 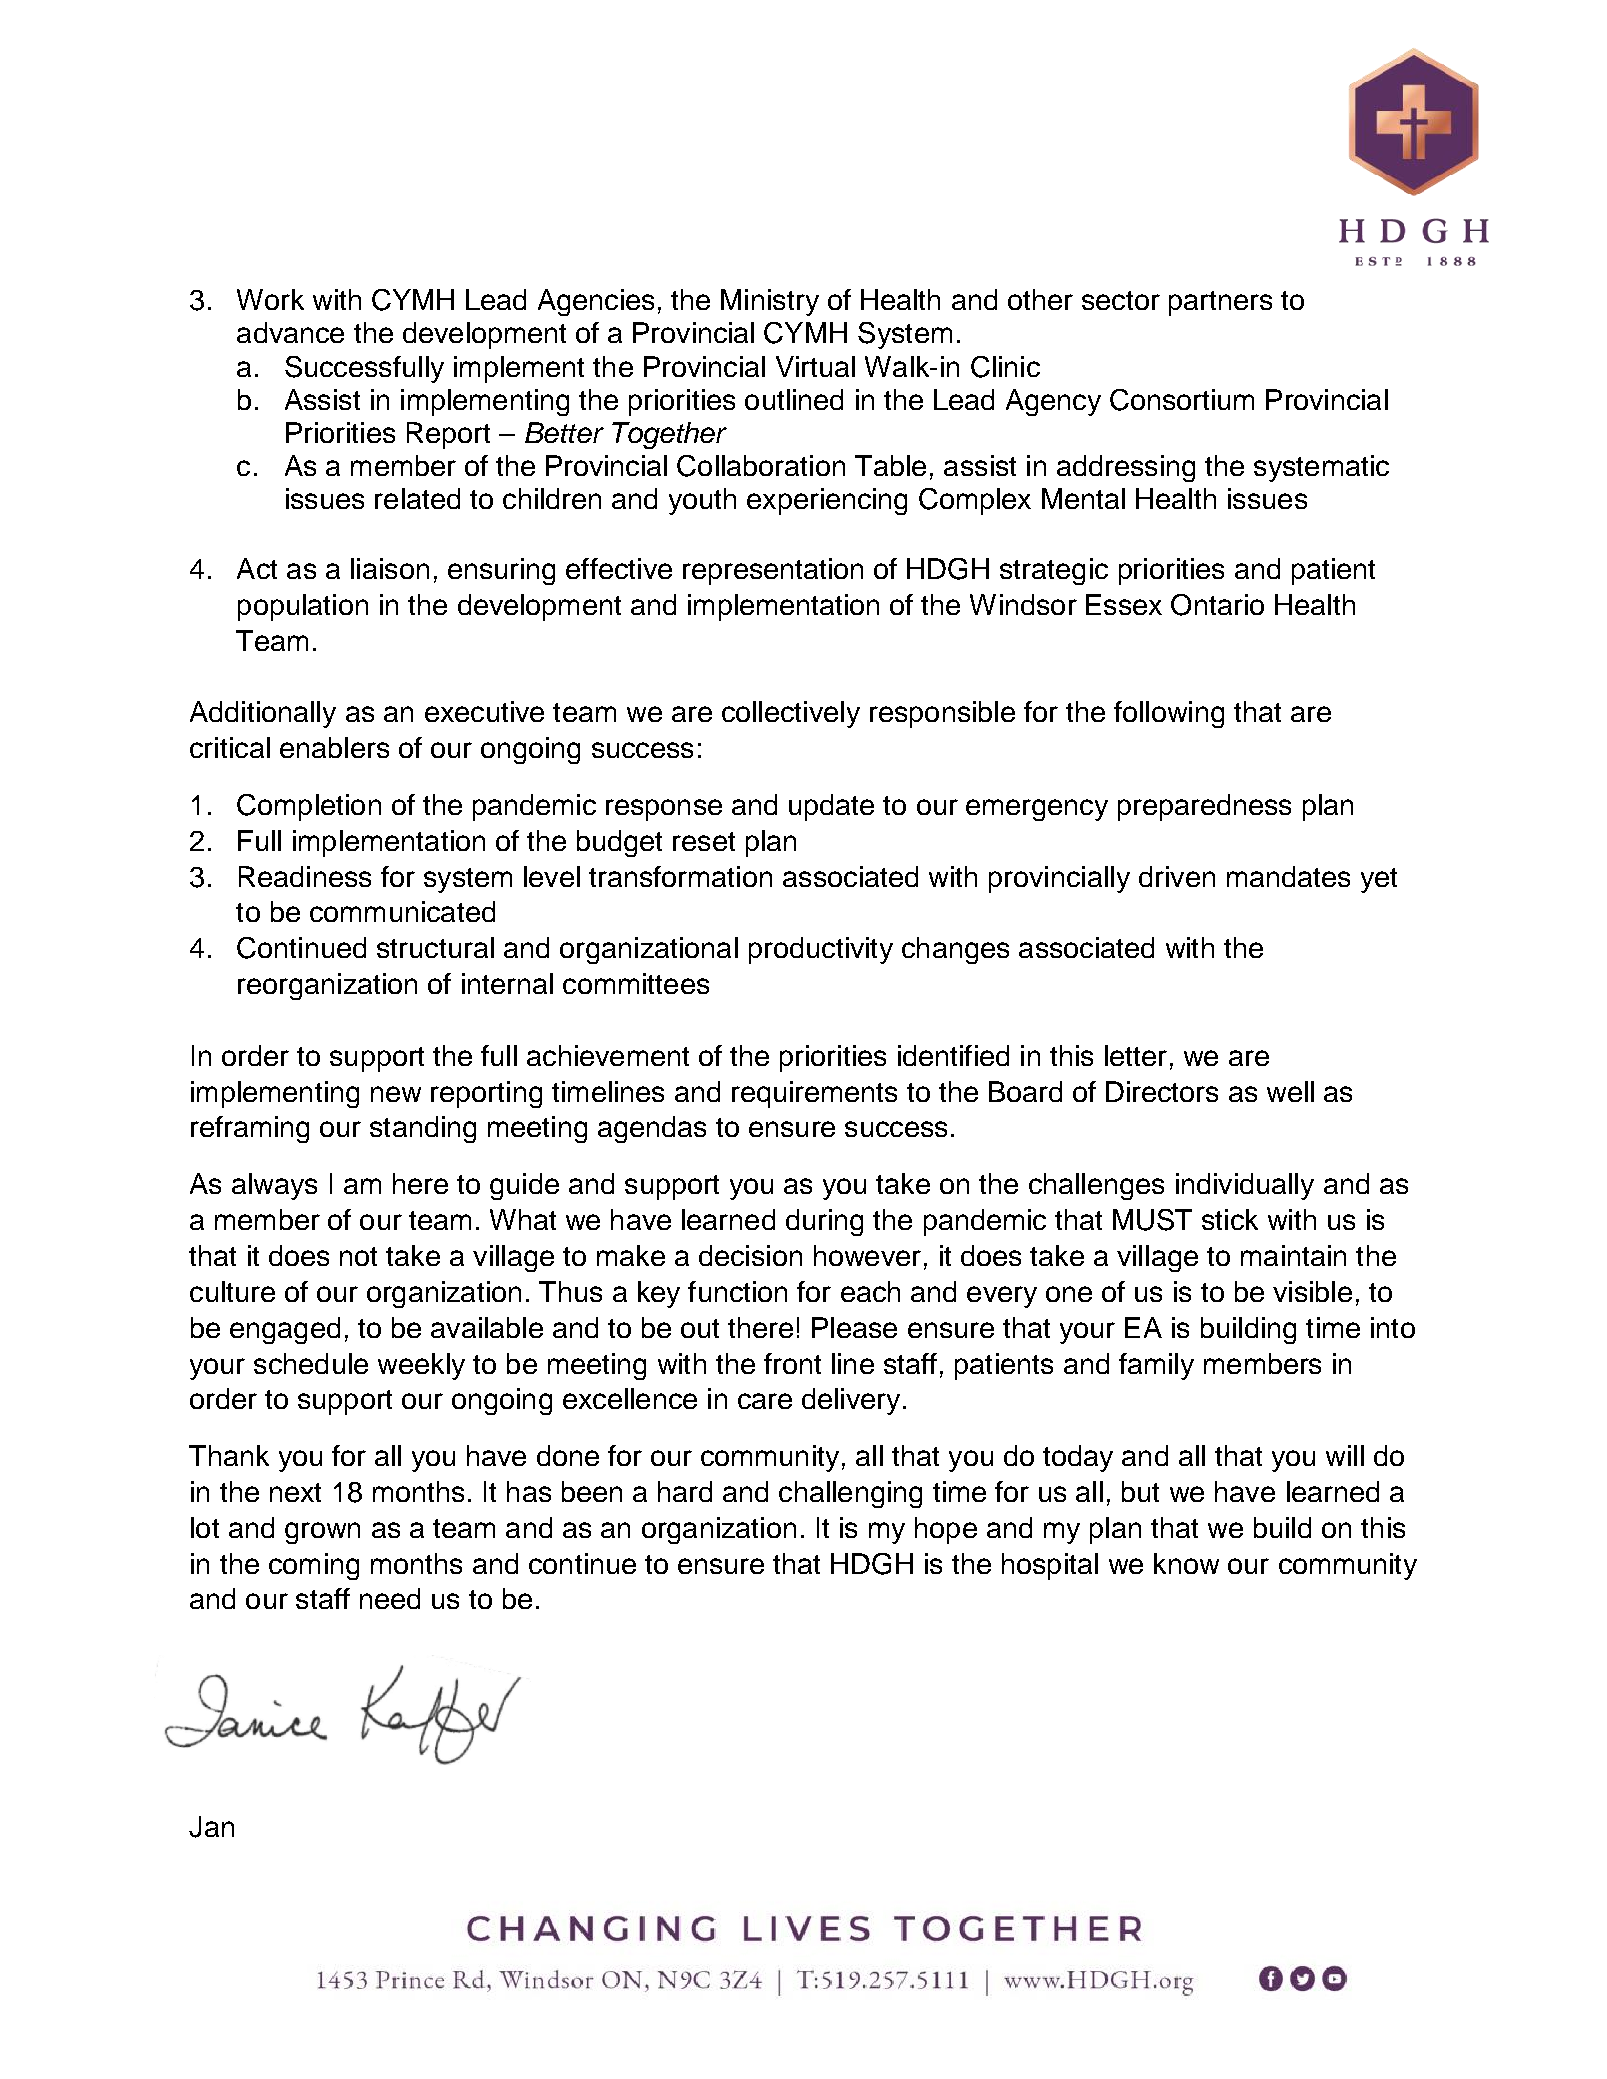 What do you see at coordinates (1290, 1091) in the page?
I see `well` at bounding box center [1290, 1091].
